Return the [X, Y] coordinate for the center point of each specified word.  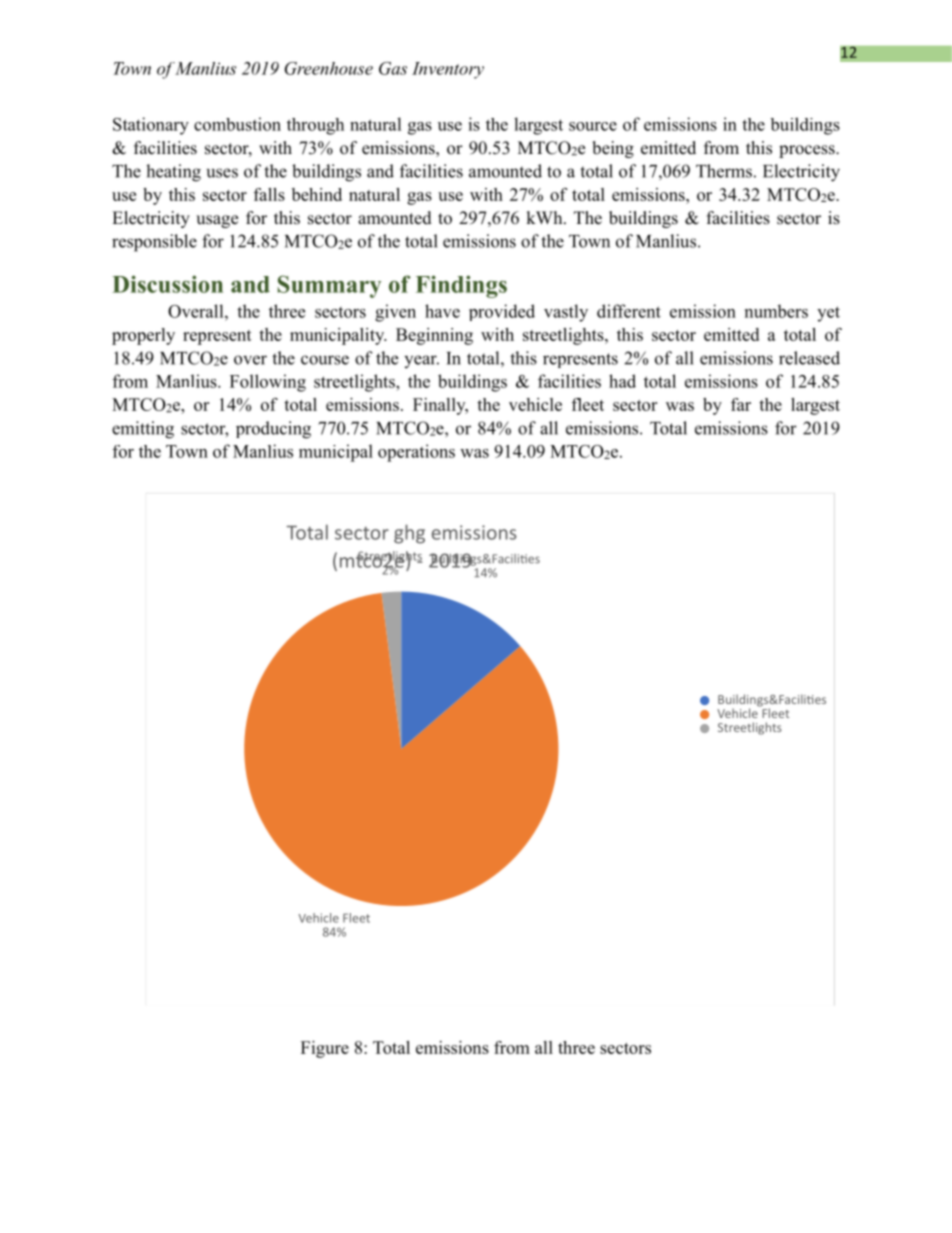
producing [273, 430]
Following [268, 383]
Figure [325, 1049]
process [808, 151]
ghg [409, 534]
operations [416, 453]
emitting [143, 430]
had [622, 381]
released [809, 358]
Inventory [448, 70]
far [741, 404]
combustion [237, 124]
